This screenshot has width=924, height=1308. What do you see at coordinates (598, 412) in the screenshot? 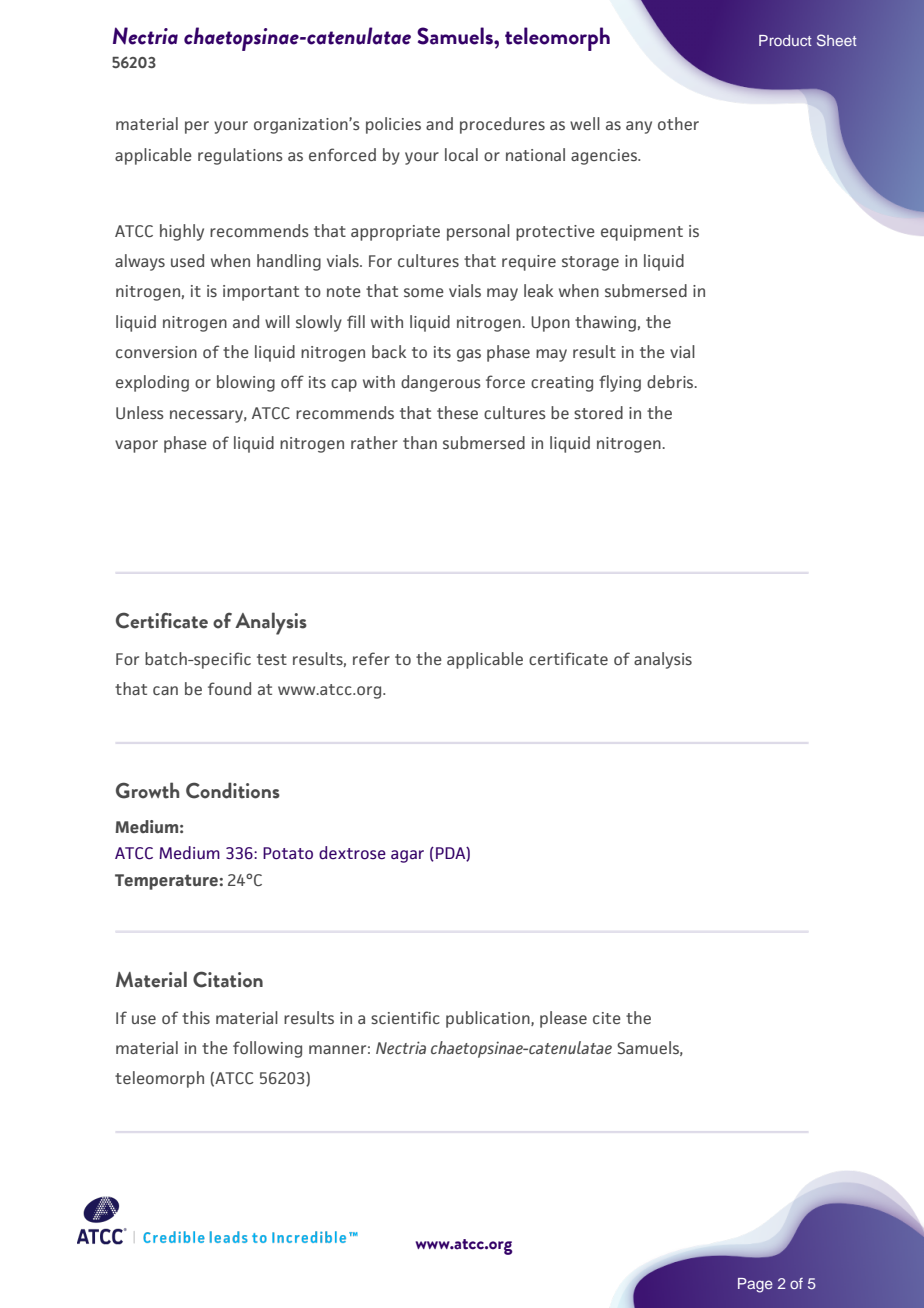
I see `stored` at bounding box center [598, 412].
